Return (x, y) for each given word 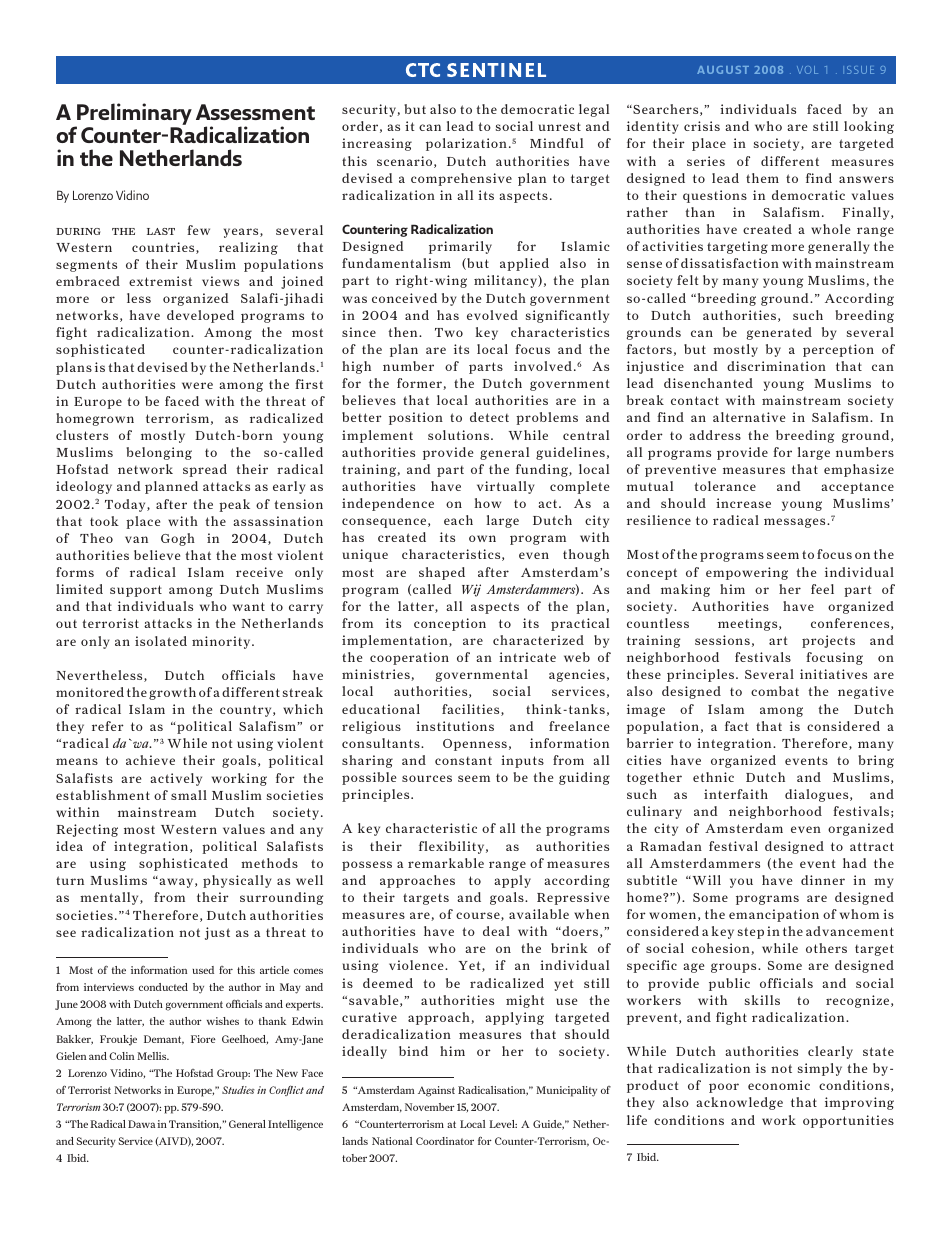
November (430, 1107)
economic (779, 1085)
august (723, 70)
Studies (238, 1090)
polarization (466, 144)
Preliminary (133, 115)
